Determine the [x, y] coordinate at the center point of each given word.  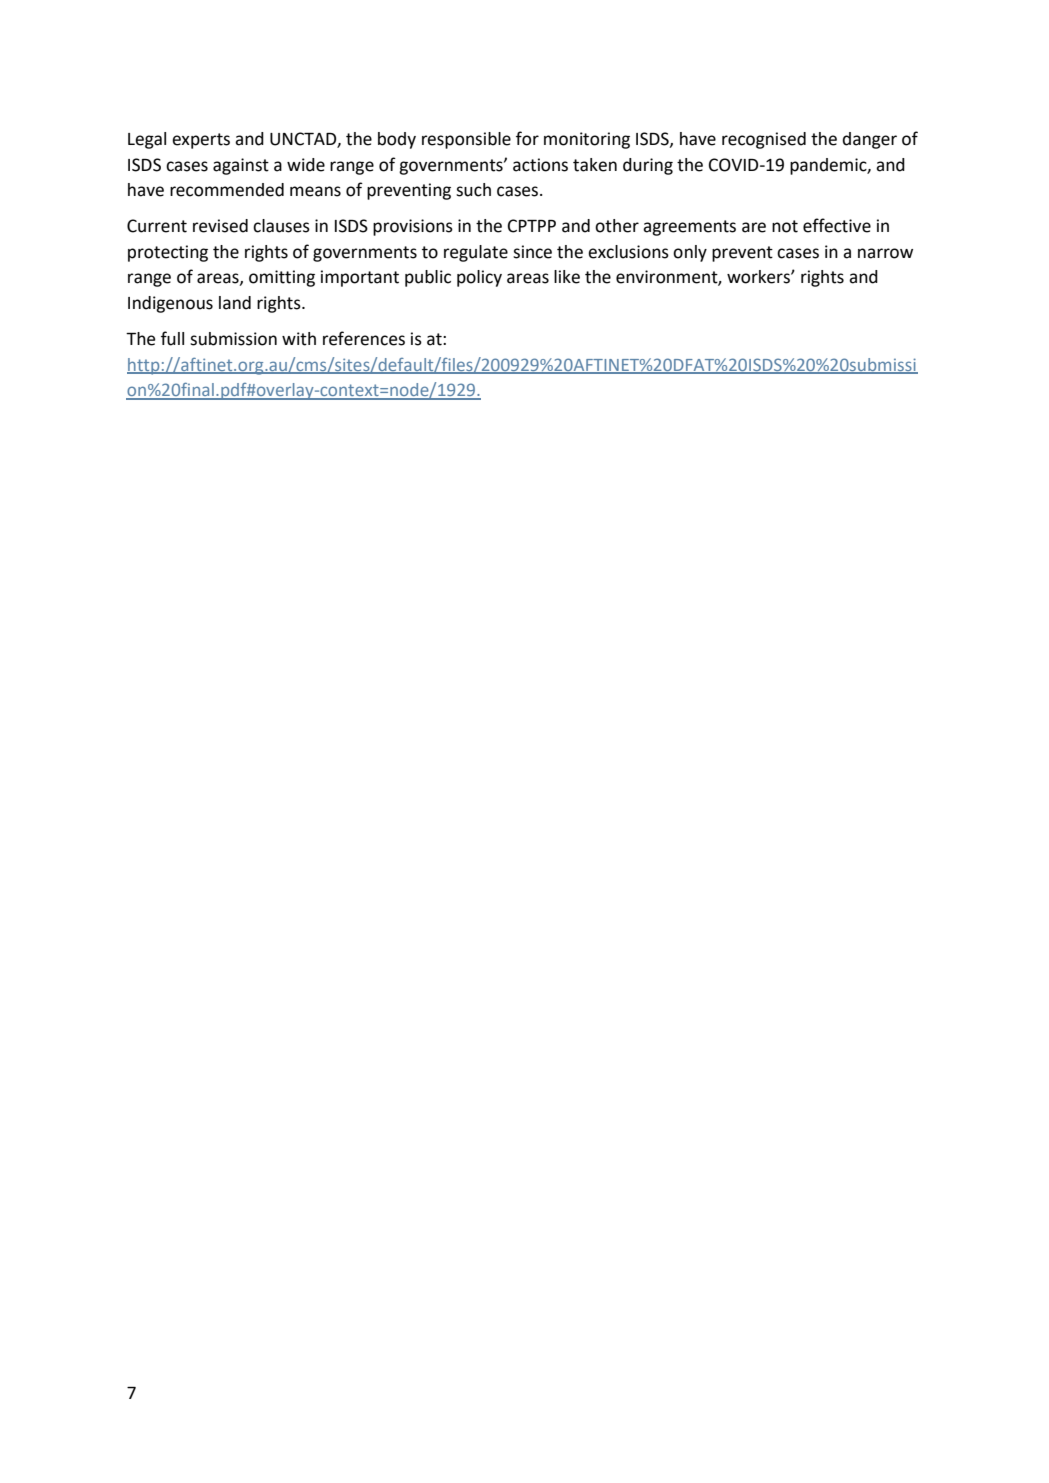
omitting [282, 278]
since [532, 252]
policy [479, 278]
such [473, 190]
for [527, 138]
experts [201, 141]
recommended [227, 190]
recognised [764, 140]
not [785, 226]
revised [220, 226]
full [172, 338]
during [648, 166]
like [567, 277]
